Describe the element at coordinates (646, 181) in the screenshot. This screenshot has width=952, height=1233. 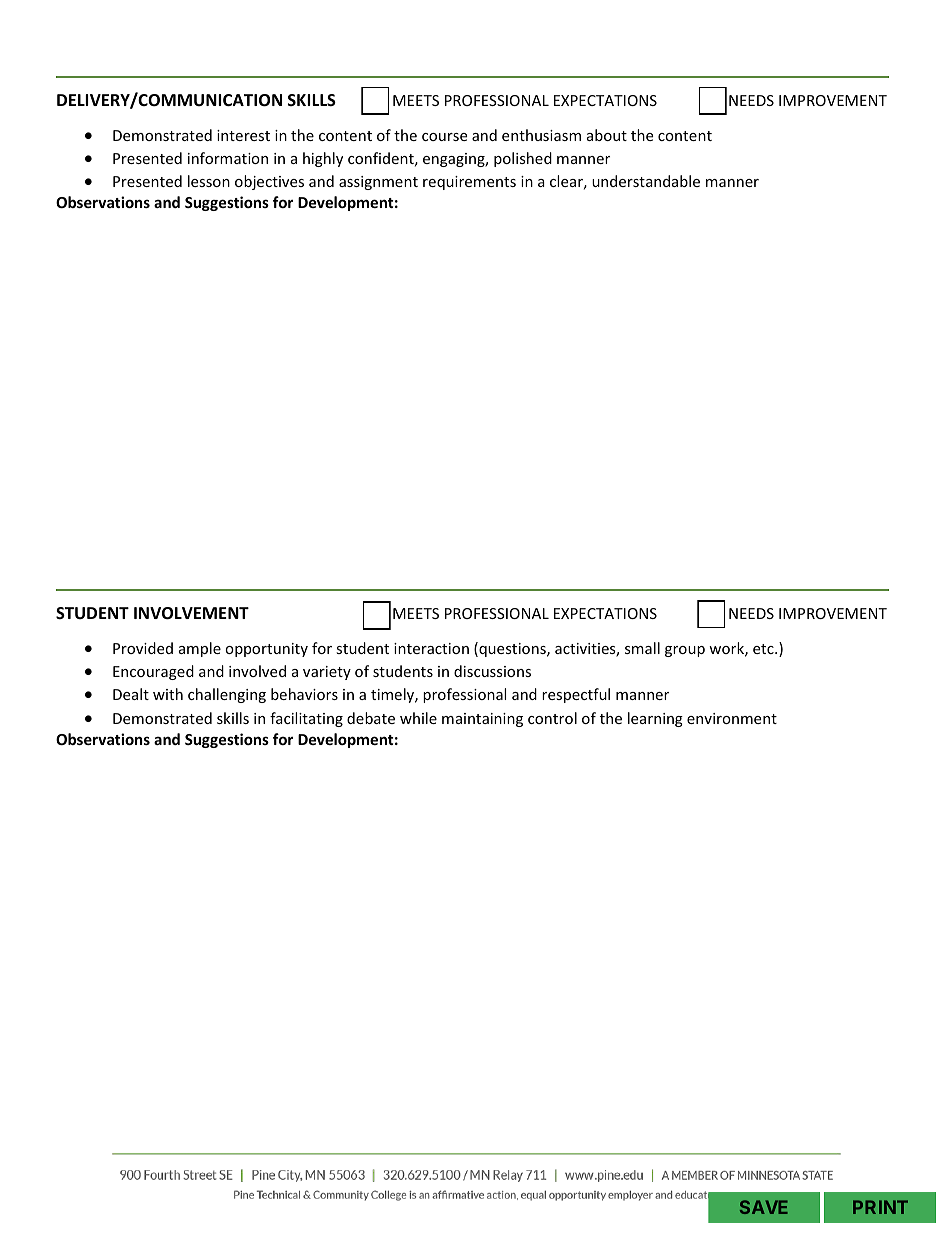
I see `understandable` at that location.
